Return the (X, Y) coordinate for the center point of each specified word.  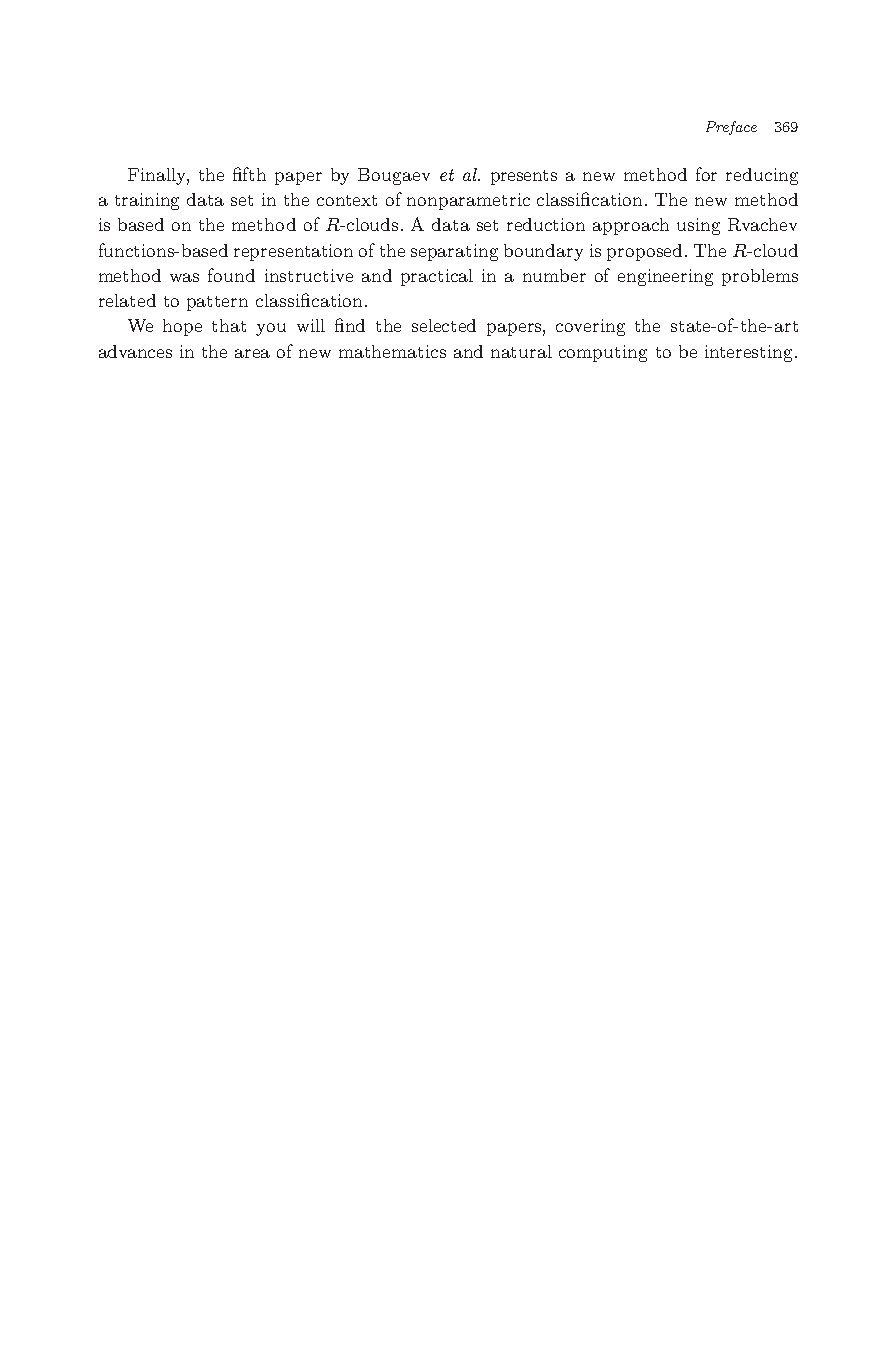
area (252, 353)
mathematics (392, 351)
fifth (249, 174)
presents (524, 177)
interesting (750, 353)
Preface (731, 128)
